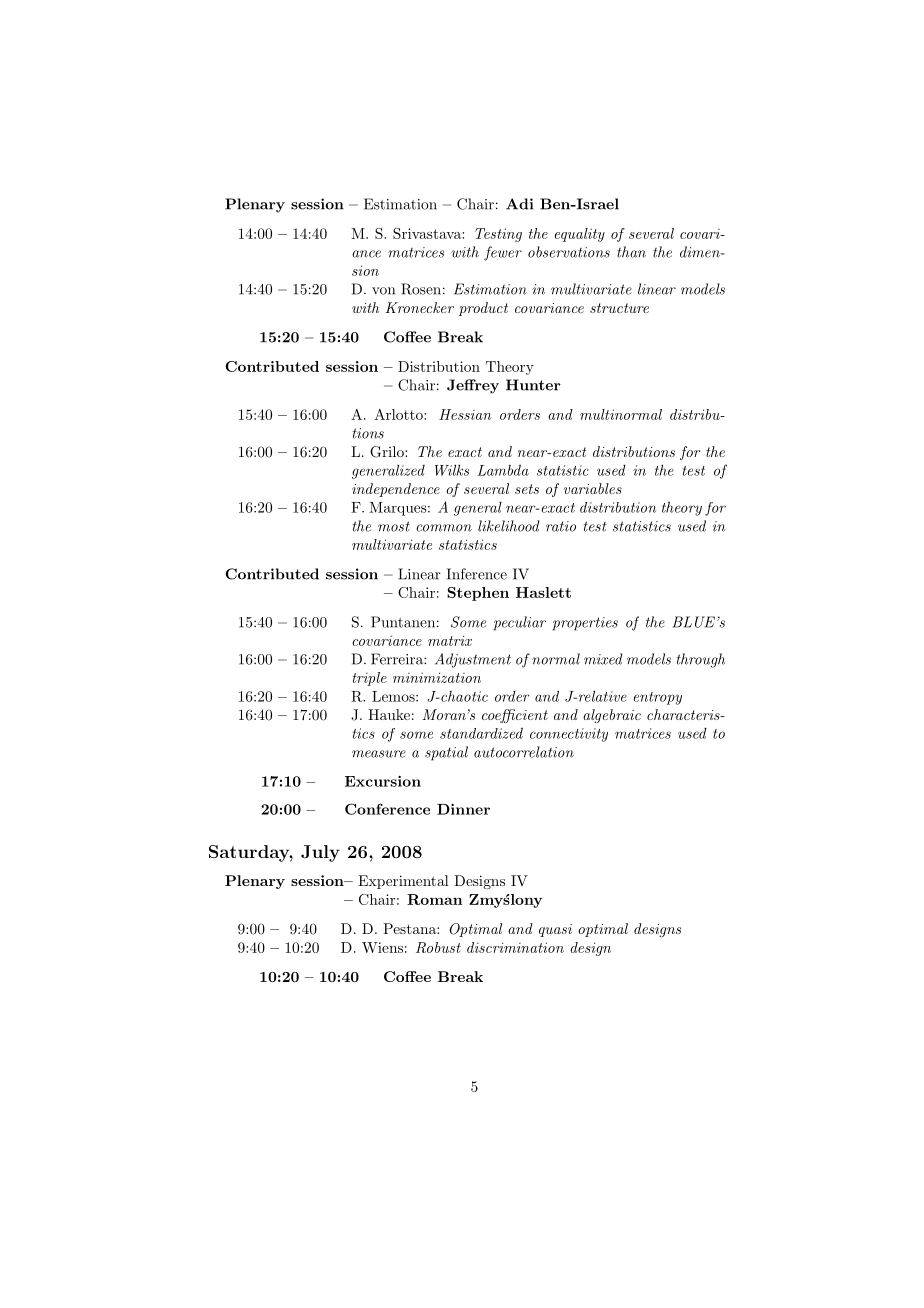 The image size is (924, 1308). I want to click on most, so click(394, 526).
